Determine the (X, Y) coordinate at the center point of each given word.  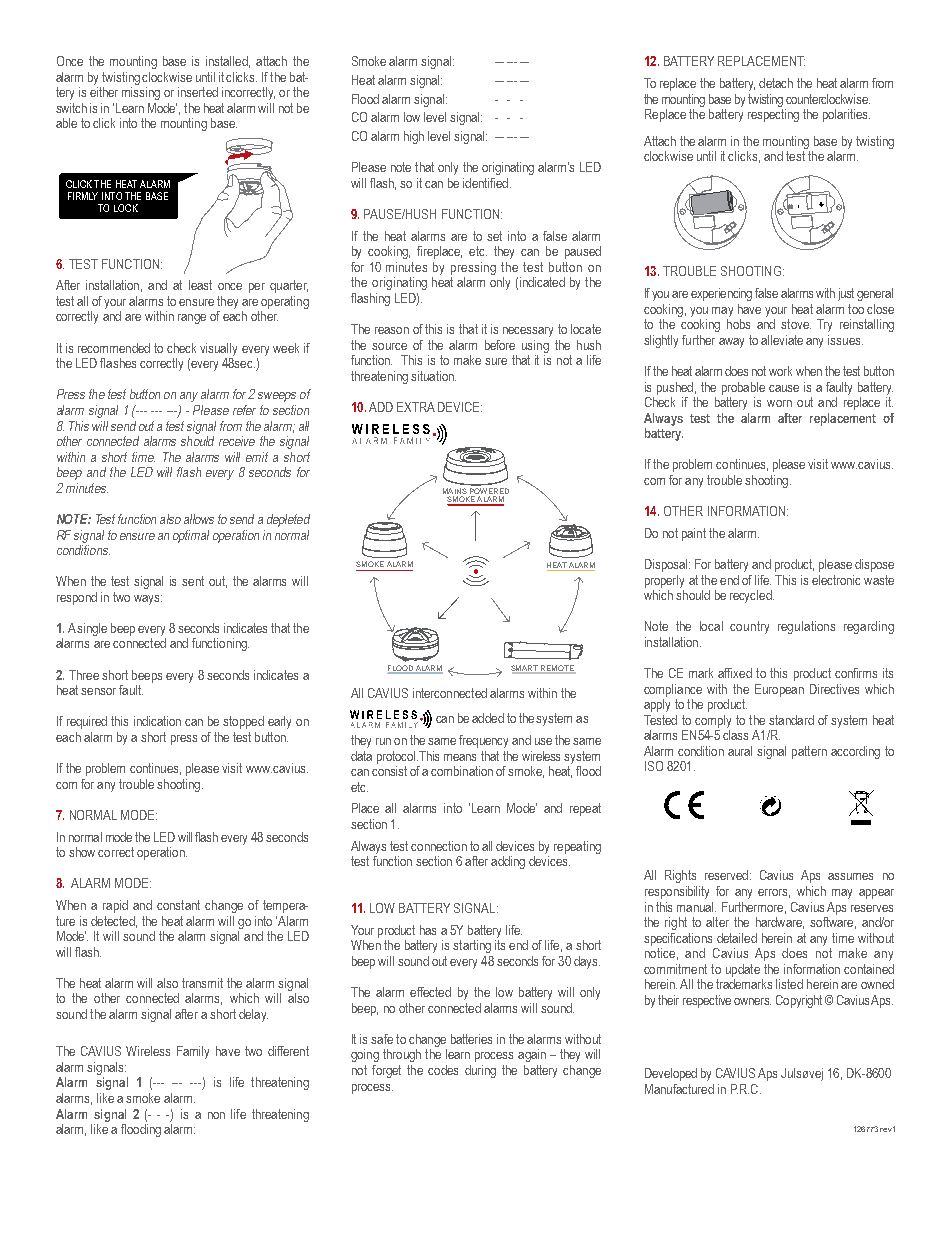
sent (193, 581)
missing (141, 93)
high (414, 137)
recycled (752, 596)
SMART (525, 669)
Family (193, 1052)
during (480, 1071)
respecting (773, 115)
